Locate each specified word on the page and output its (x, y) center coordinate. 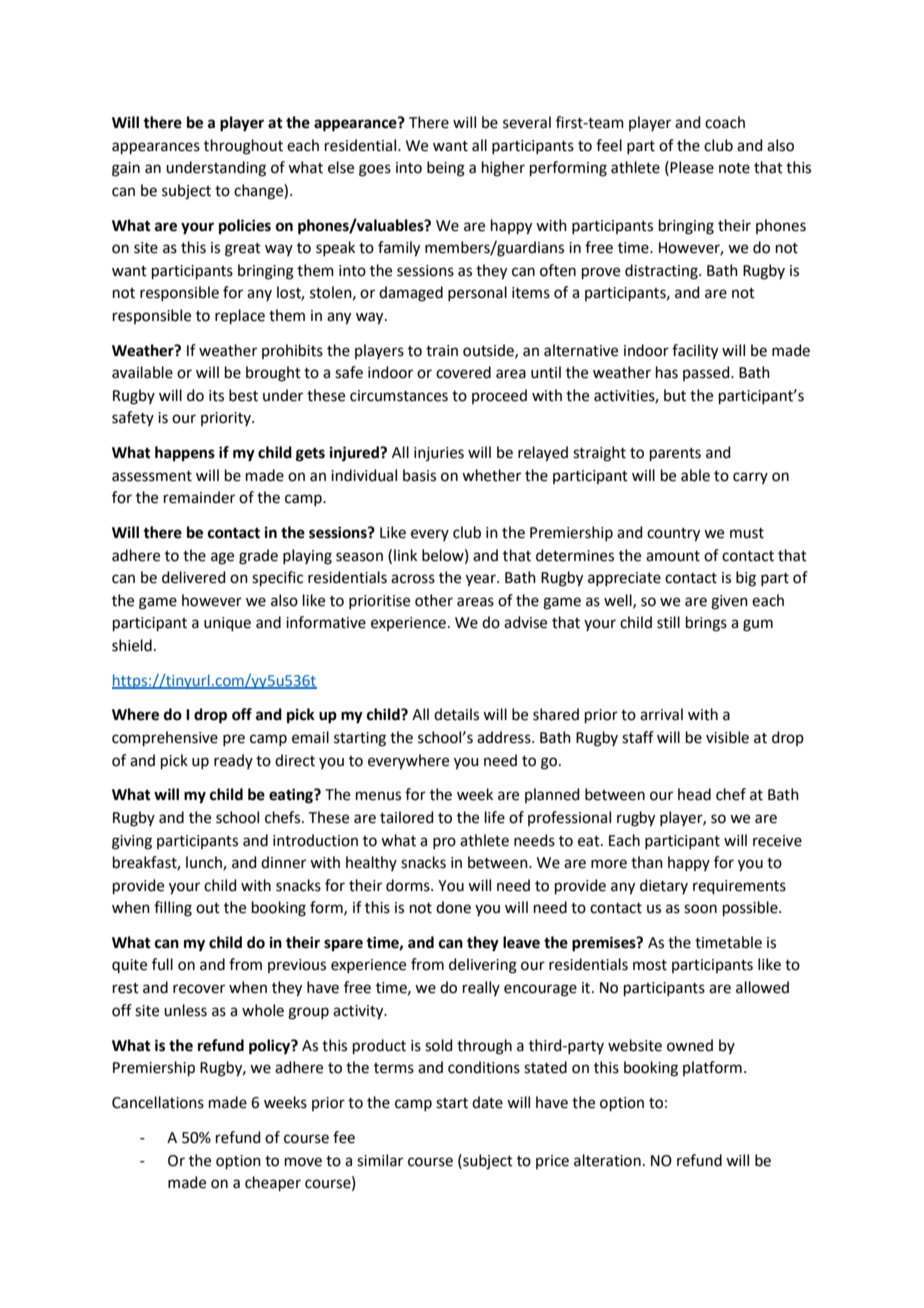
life (495, 817)
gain (126, 169)
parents (675, 454)
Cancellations (158, 1102)
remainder (199, 497)
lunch (205, 863)
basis (419, 475)
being (446, 169)
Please (692, 167)
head (694, 794)
